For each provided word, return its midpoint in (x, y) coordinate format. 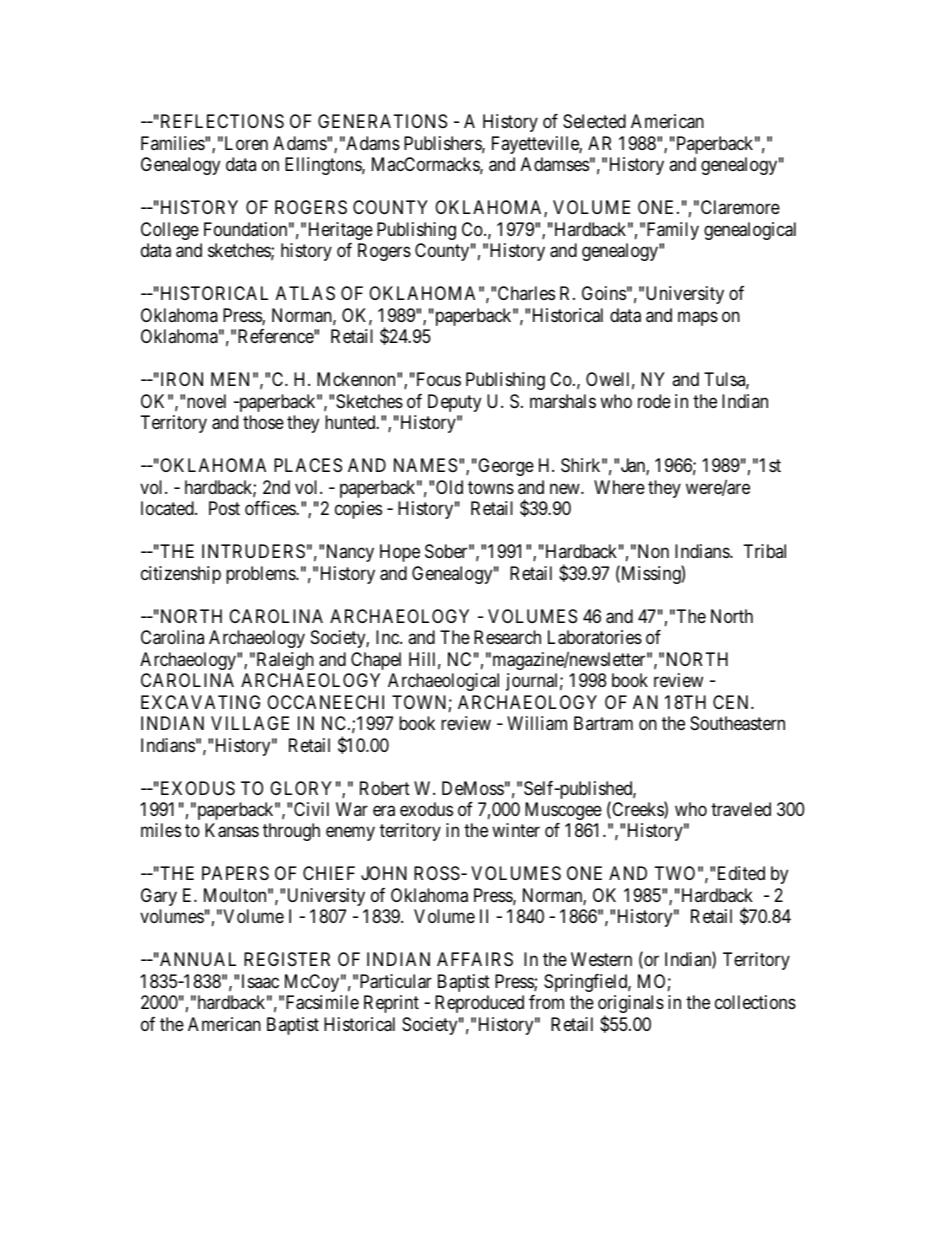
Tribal (765, 551)
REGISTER (287, 959)
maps (698, 318)
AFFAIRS (475, 959)
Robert (385, 788)
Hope (400, 553)
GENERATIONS (382, 121)
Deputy (454, 403)
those (263, 422)
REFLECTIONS (221, 121)
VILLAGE (250, 723)
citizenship (181, 575)
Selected (594, 121)
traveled (741, 809)
